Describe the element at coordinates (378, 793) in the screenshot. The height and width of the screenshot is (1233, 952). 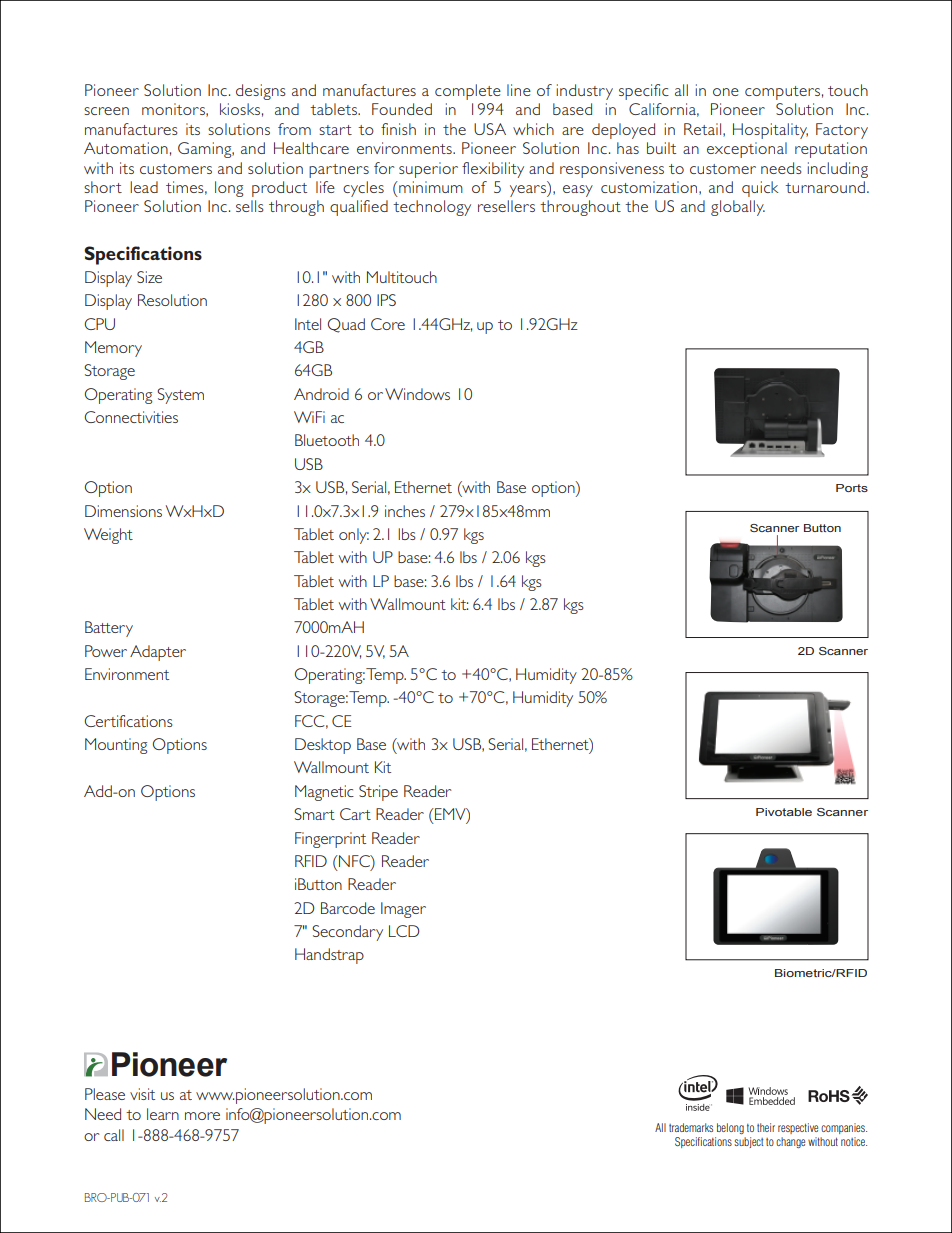
I see `Stripe` at that location.
